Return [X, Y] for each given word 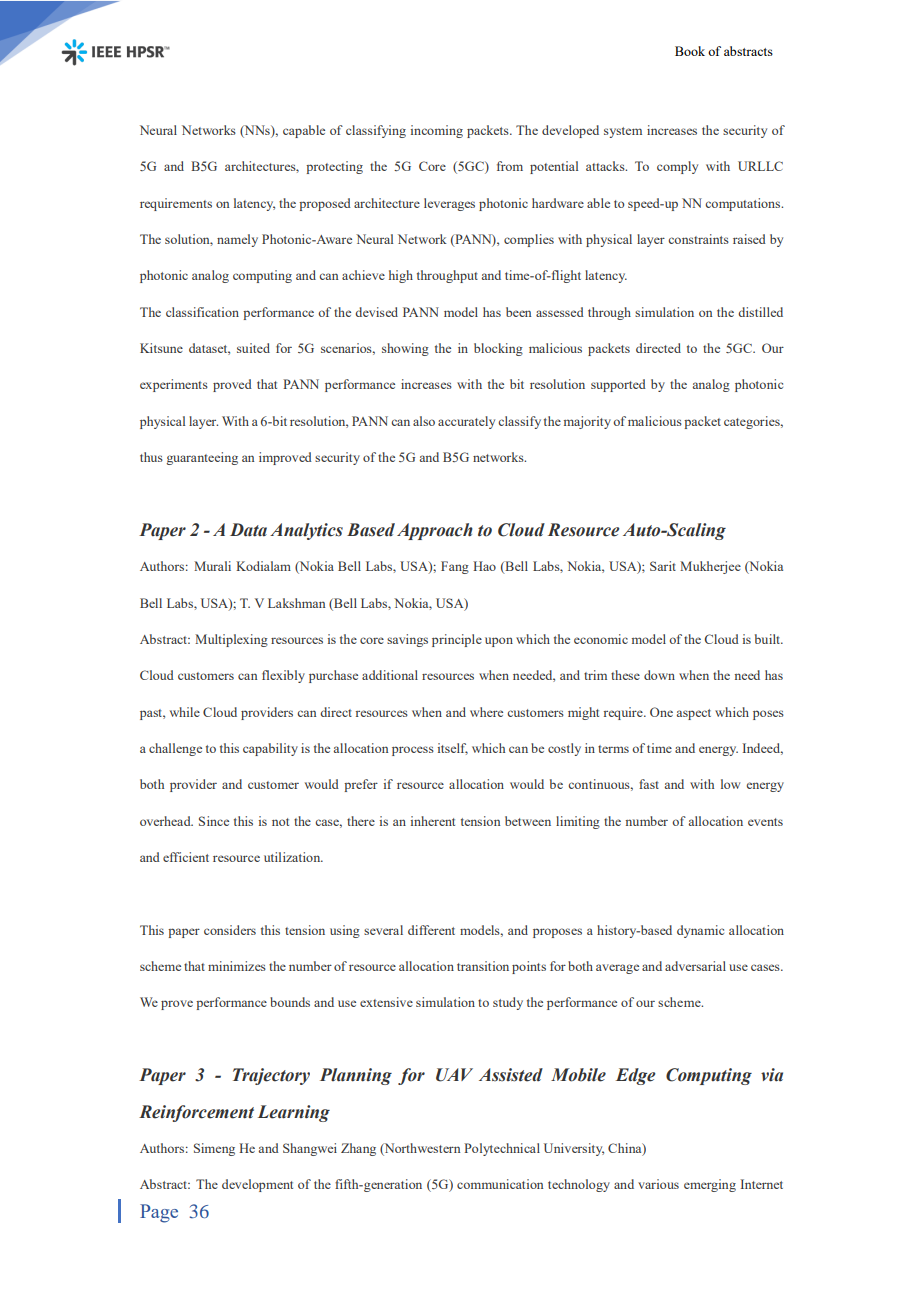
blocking [498, 349]
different [431, 930]
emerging [710, 1185]
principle [457, 640]
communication [500, 1184]
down [659, 675]
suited [253, 348]
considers [230, 930]
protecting [334, 167]
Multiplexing [231, 640]
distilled [760, 312]
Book [690, 51]
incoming [437, 131]
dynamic [700, 931]
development [257, 1185]
